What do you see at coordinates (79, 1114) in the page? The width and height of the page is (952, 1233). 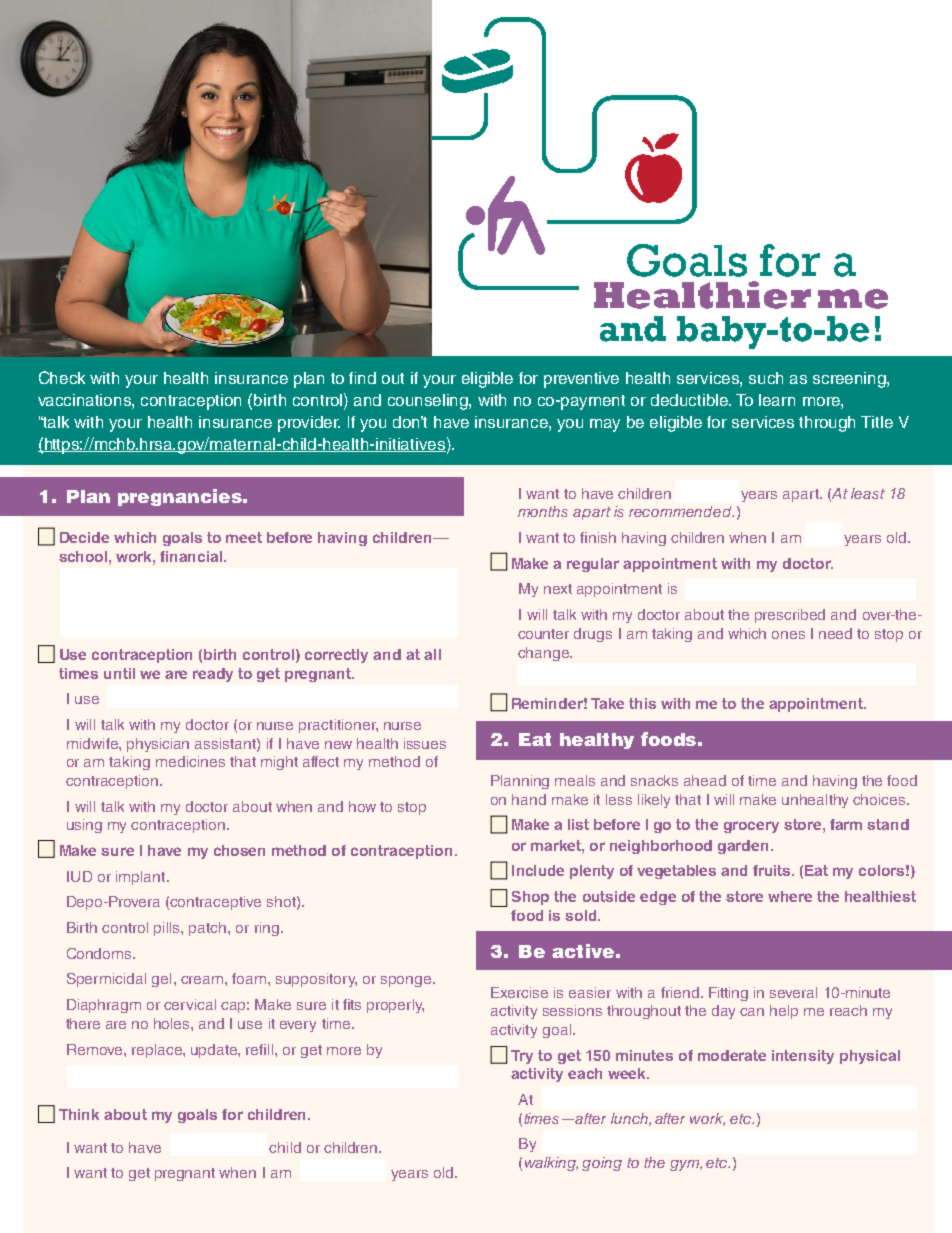 I see `Think` at bounding box center [79, 1114].
